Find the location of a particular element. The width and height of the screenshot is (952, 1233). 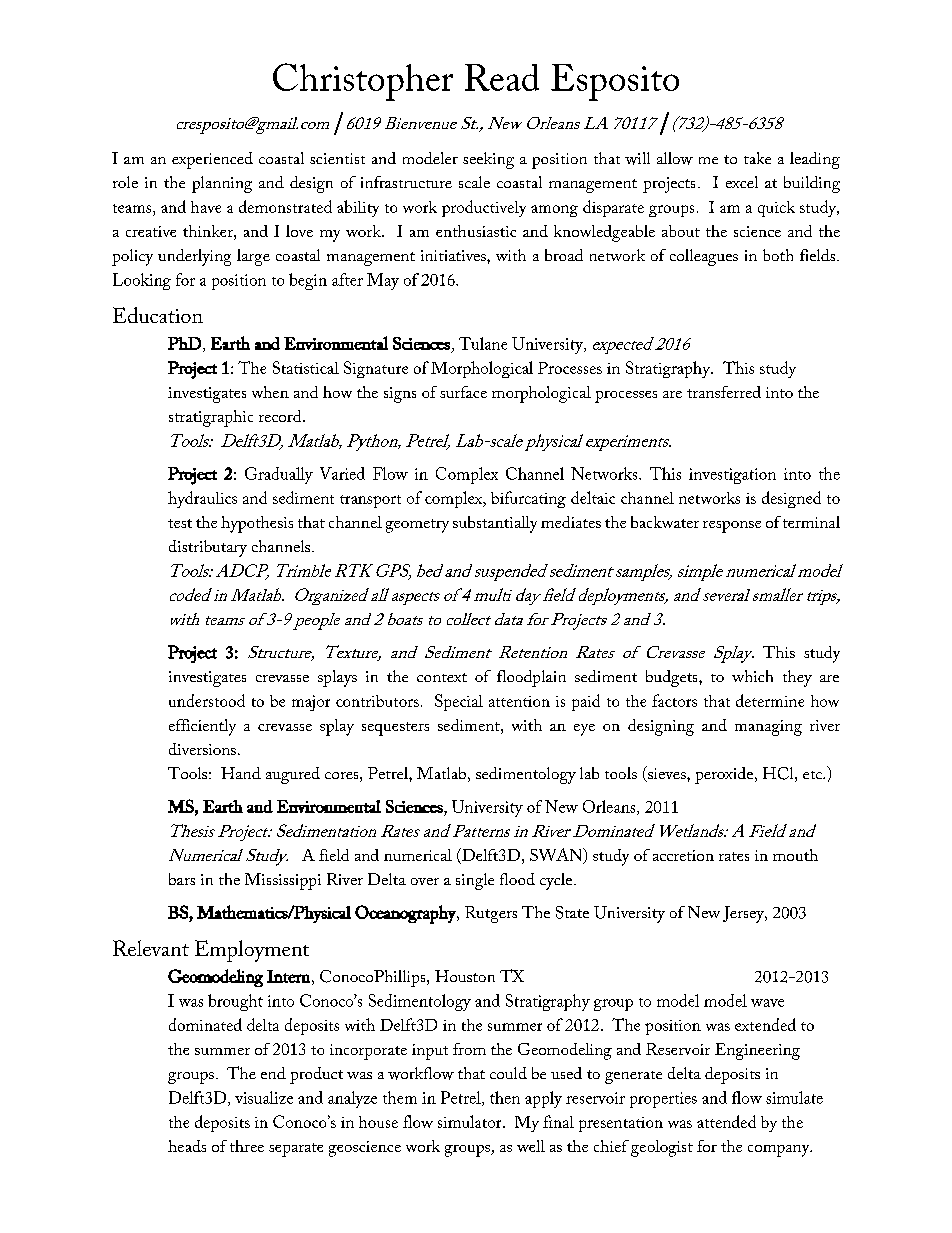

which is located at coordinates (752, 676).
